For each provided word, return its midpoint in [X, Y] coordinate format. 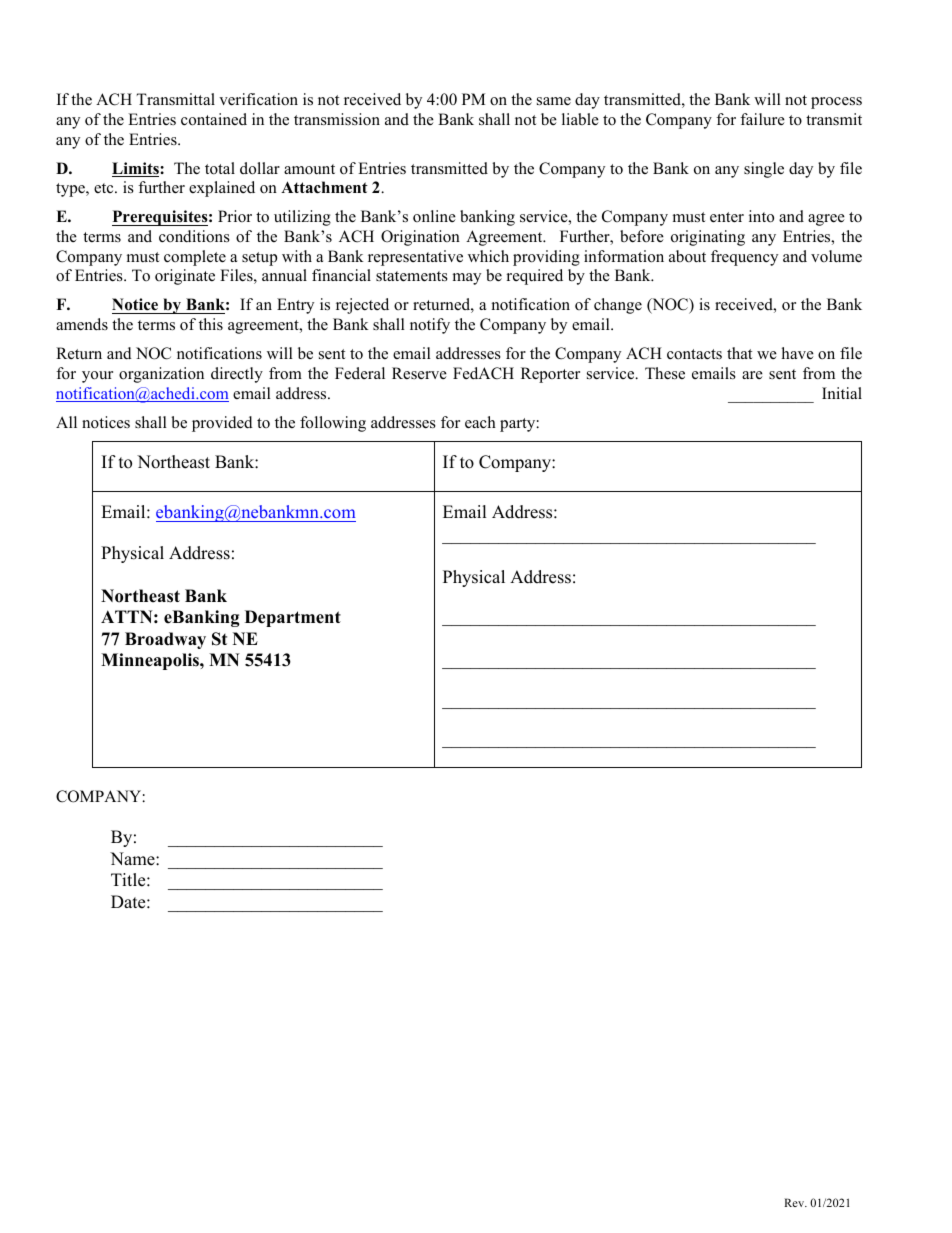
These [665, 373]
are [752, 375]
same [554, 101]
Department [293, 618]
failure [762, 119]
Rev [795, 1202]
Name [133, 859]
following [333, 424]
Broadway [165, 640]
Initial [842, 393]
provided [222, 424]
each [480, 422]
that [739, 353]
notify [430, 326]
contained [214, 119]
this [211, 324]
